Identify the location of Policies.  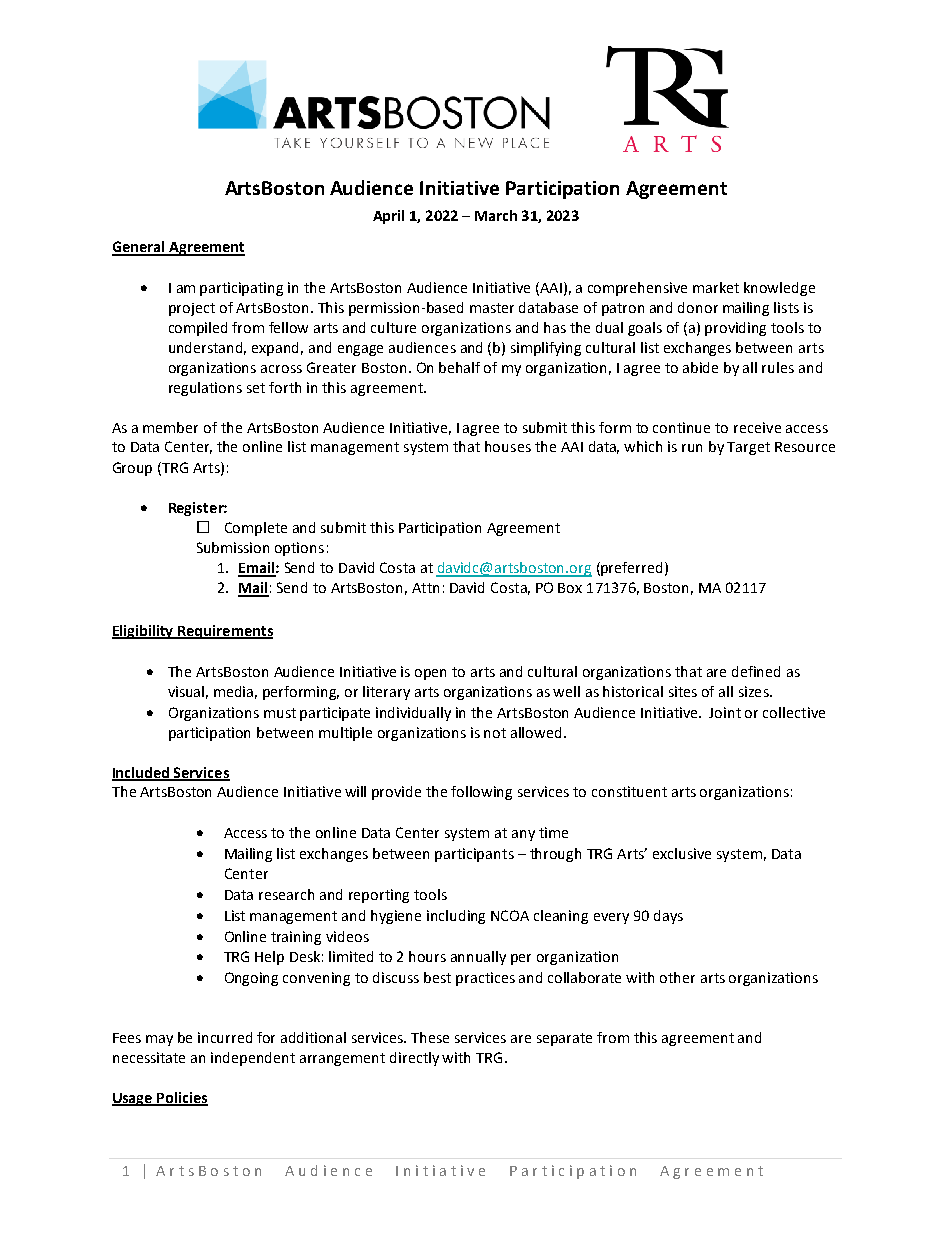
(182, 1098).
